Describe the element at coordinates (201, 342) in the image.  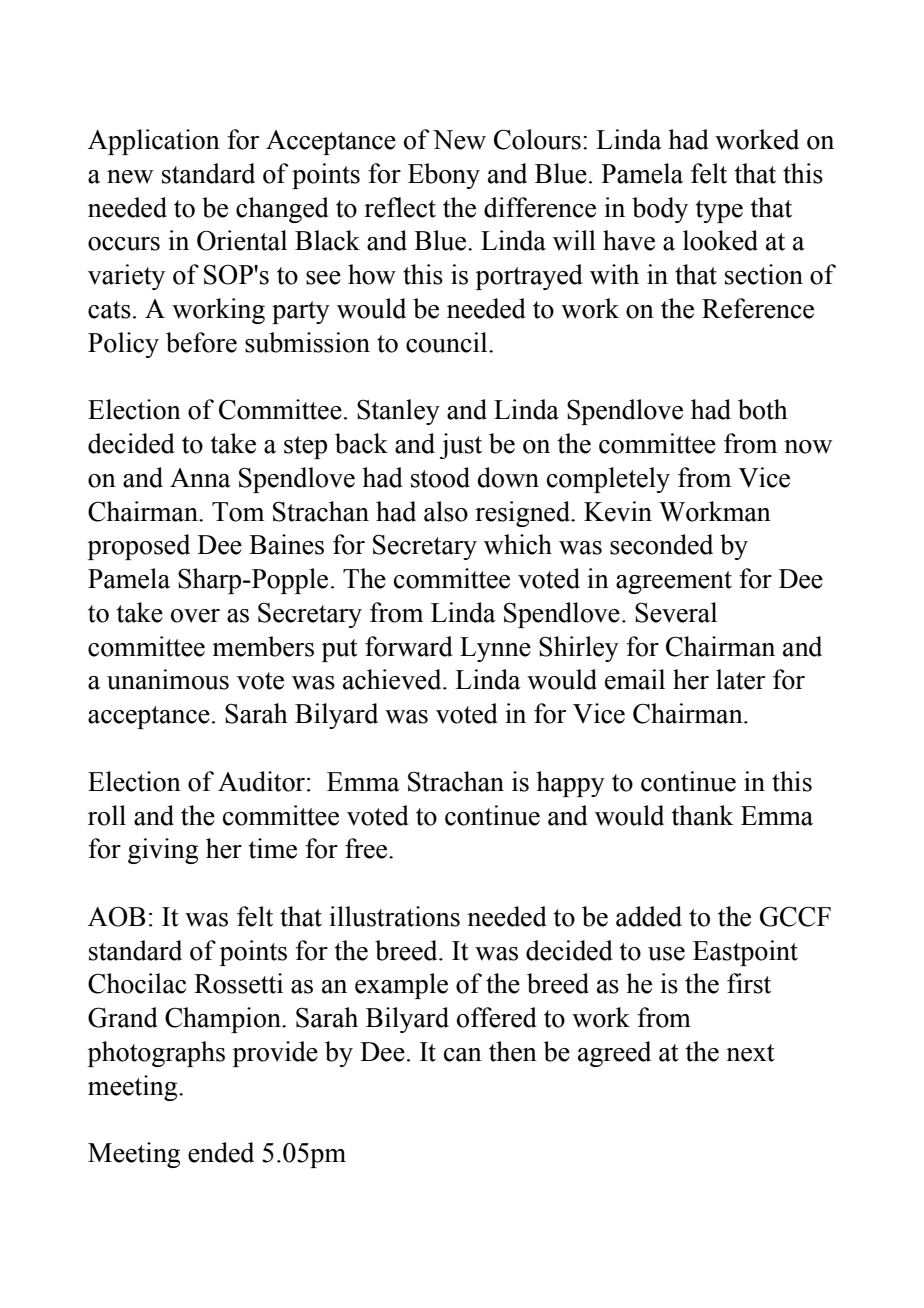
I see `before` at that location.
